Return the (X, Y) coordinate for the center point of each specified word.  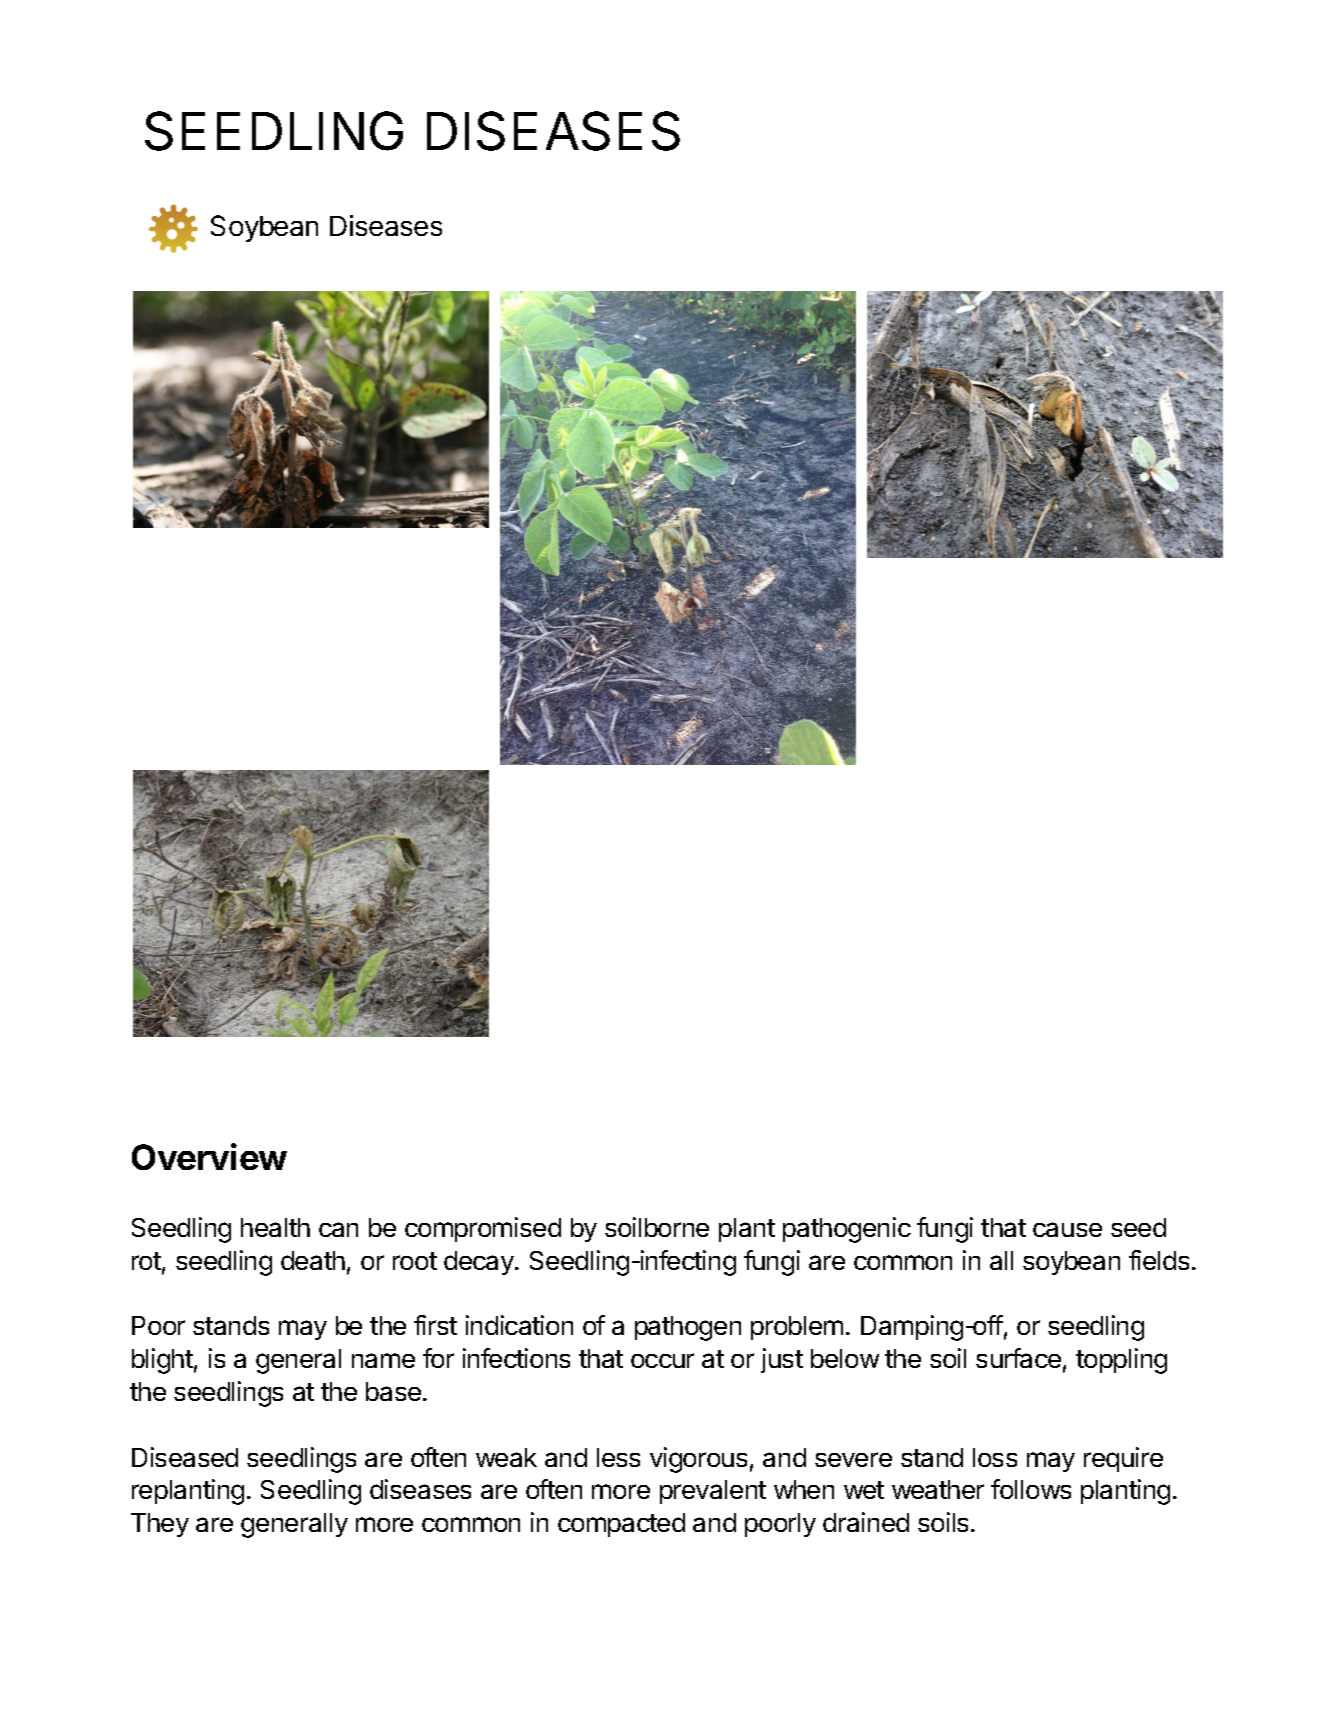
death (313, 1260)
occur (662, 1360)
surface (1018, 1358)
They (160, 1525)
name (383, 1360)
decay (480, 1263)
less (618, 1457)
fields (1159, 1260)
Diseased (185, 1457)
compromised (483, 1229)
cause (1067, 1229)
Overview (209, 1156)
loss (995, 1457)
